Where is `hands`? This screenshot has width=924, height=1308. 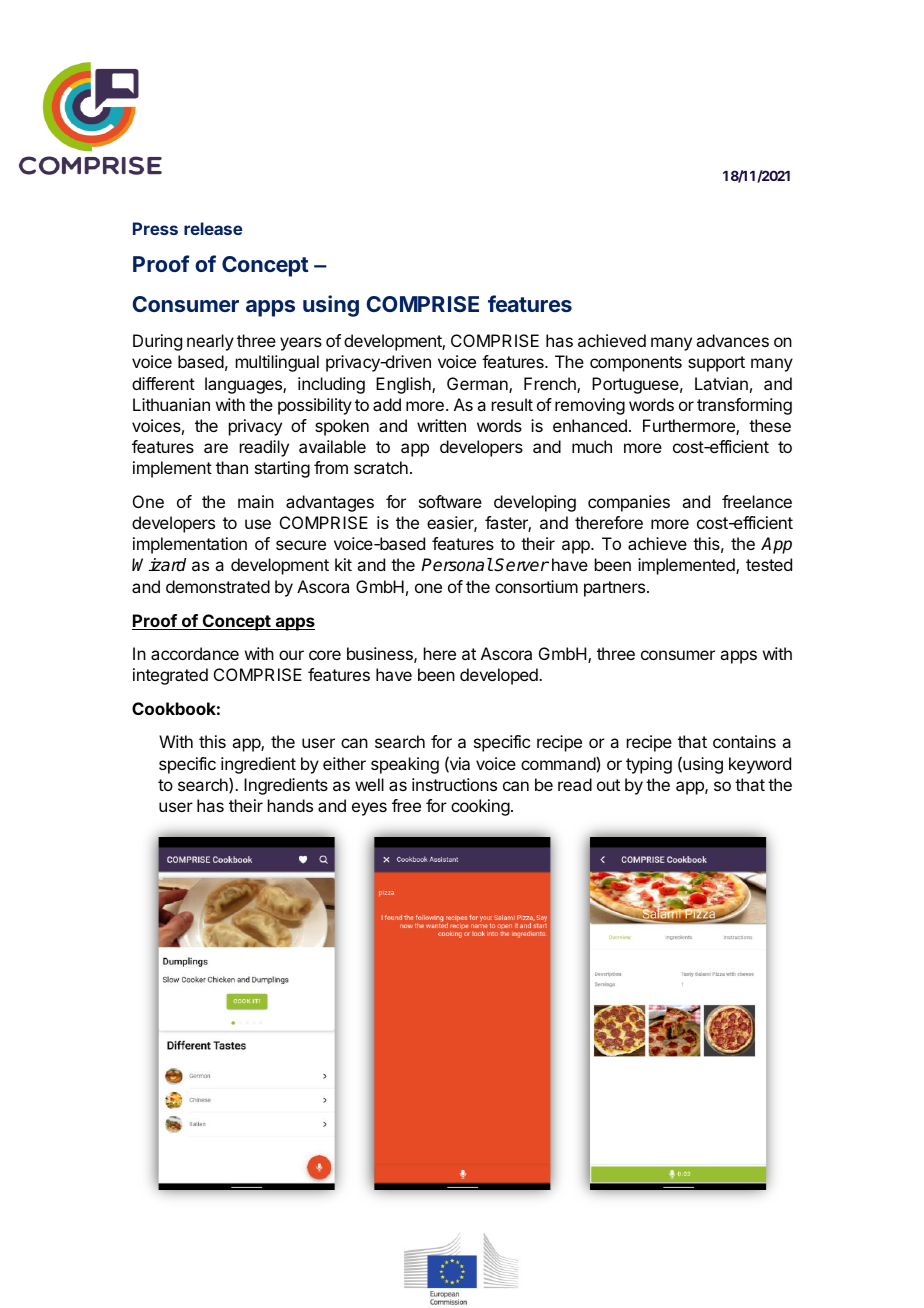 hands is located at coordinates (290, 805).
